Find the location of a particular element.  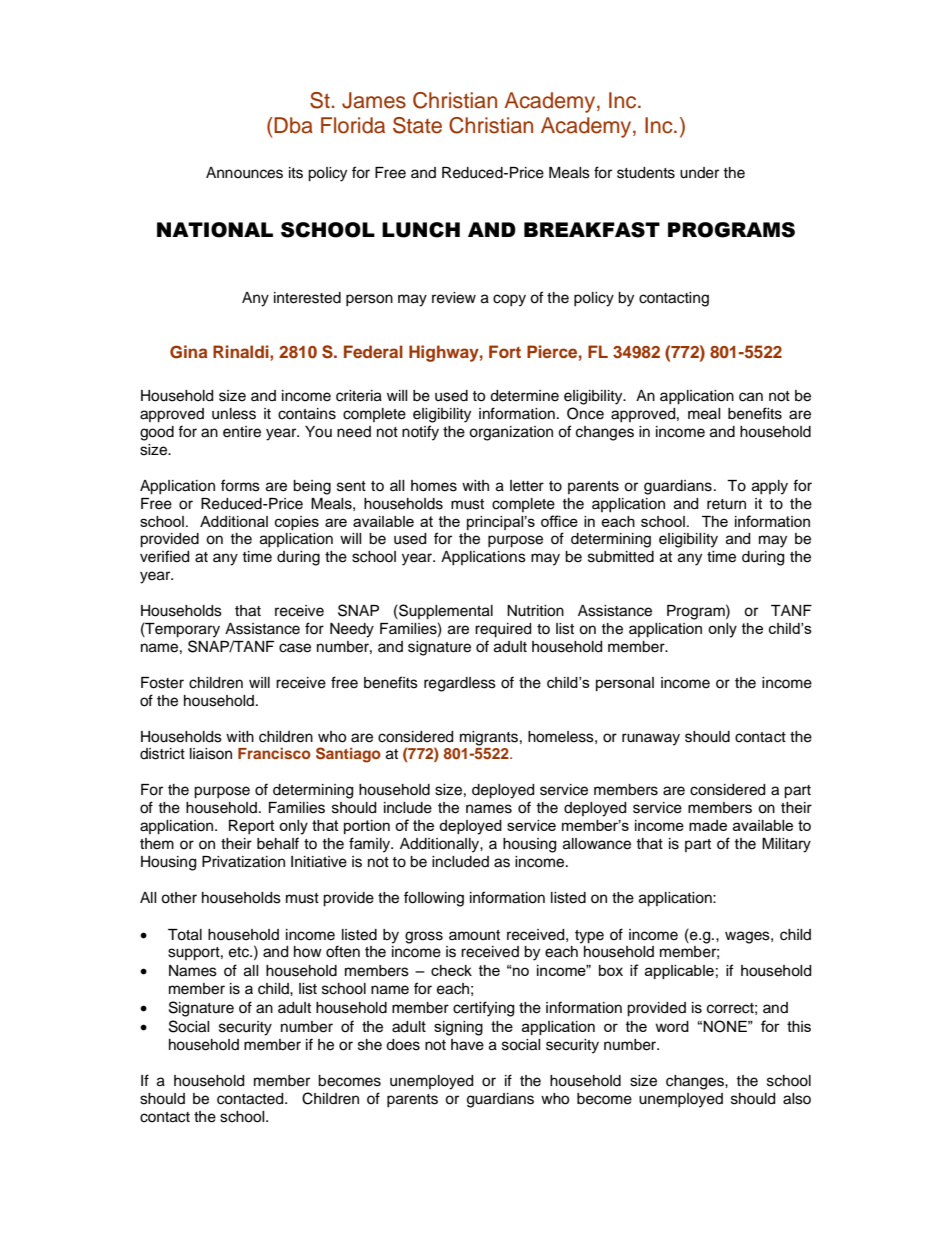

have is located at coordinates (467, 1045).
